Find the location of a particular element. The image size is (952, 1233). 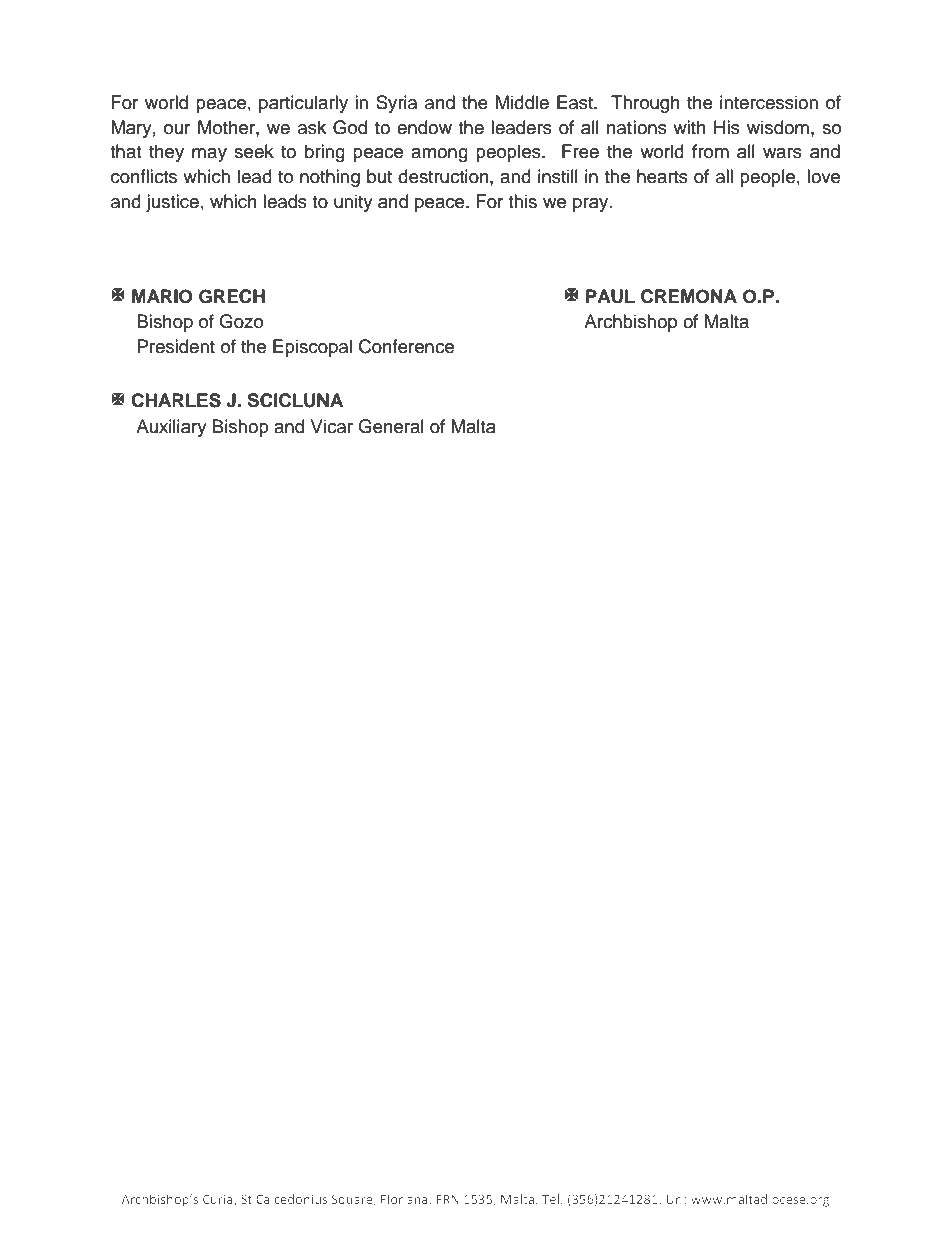

PAUL is located at coordinates (610, 296).
